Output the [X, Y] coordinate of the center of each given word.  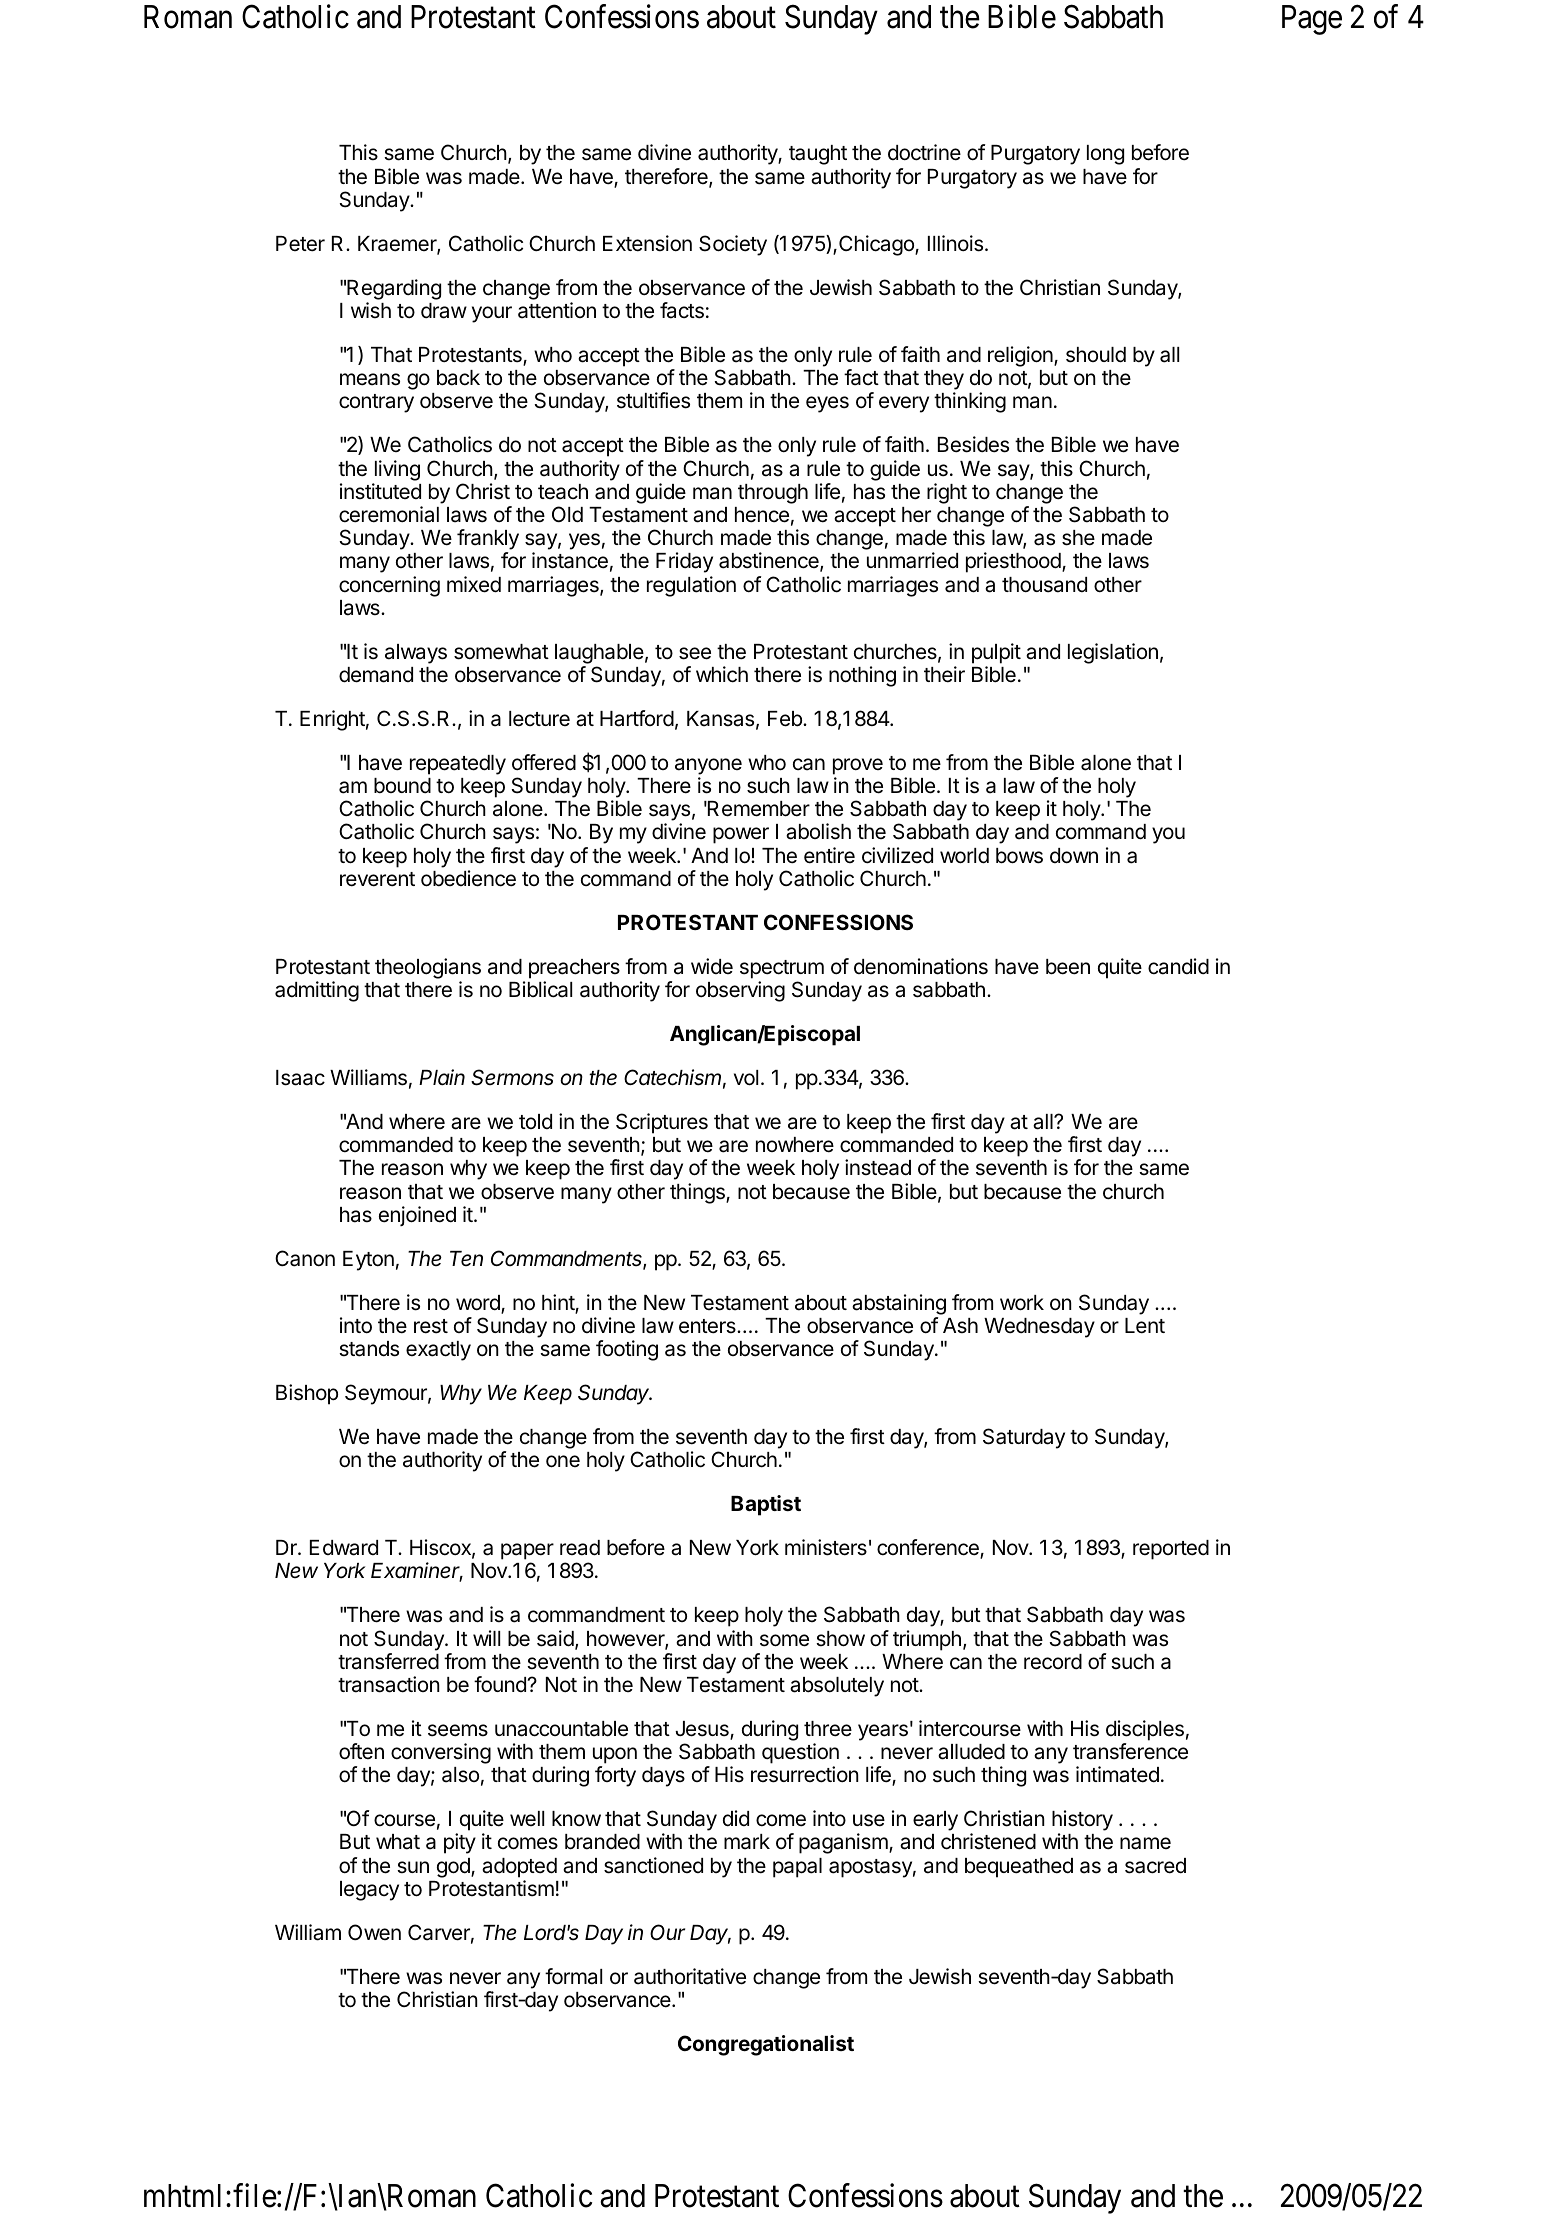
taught [818, 155]
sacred [1155, 1866]
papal [797, 1868]
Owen [374, 1932]
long [1105, 155]
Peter [300, 244]
